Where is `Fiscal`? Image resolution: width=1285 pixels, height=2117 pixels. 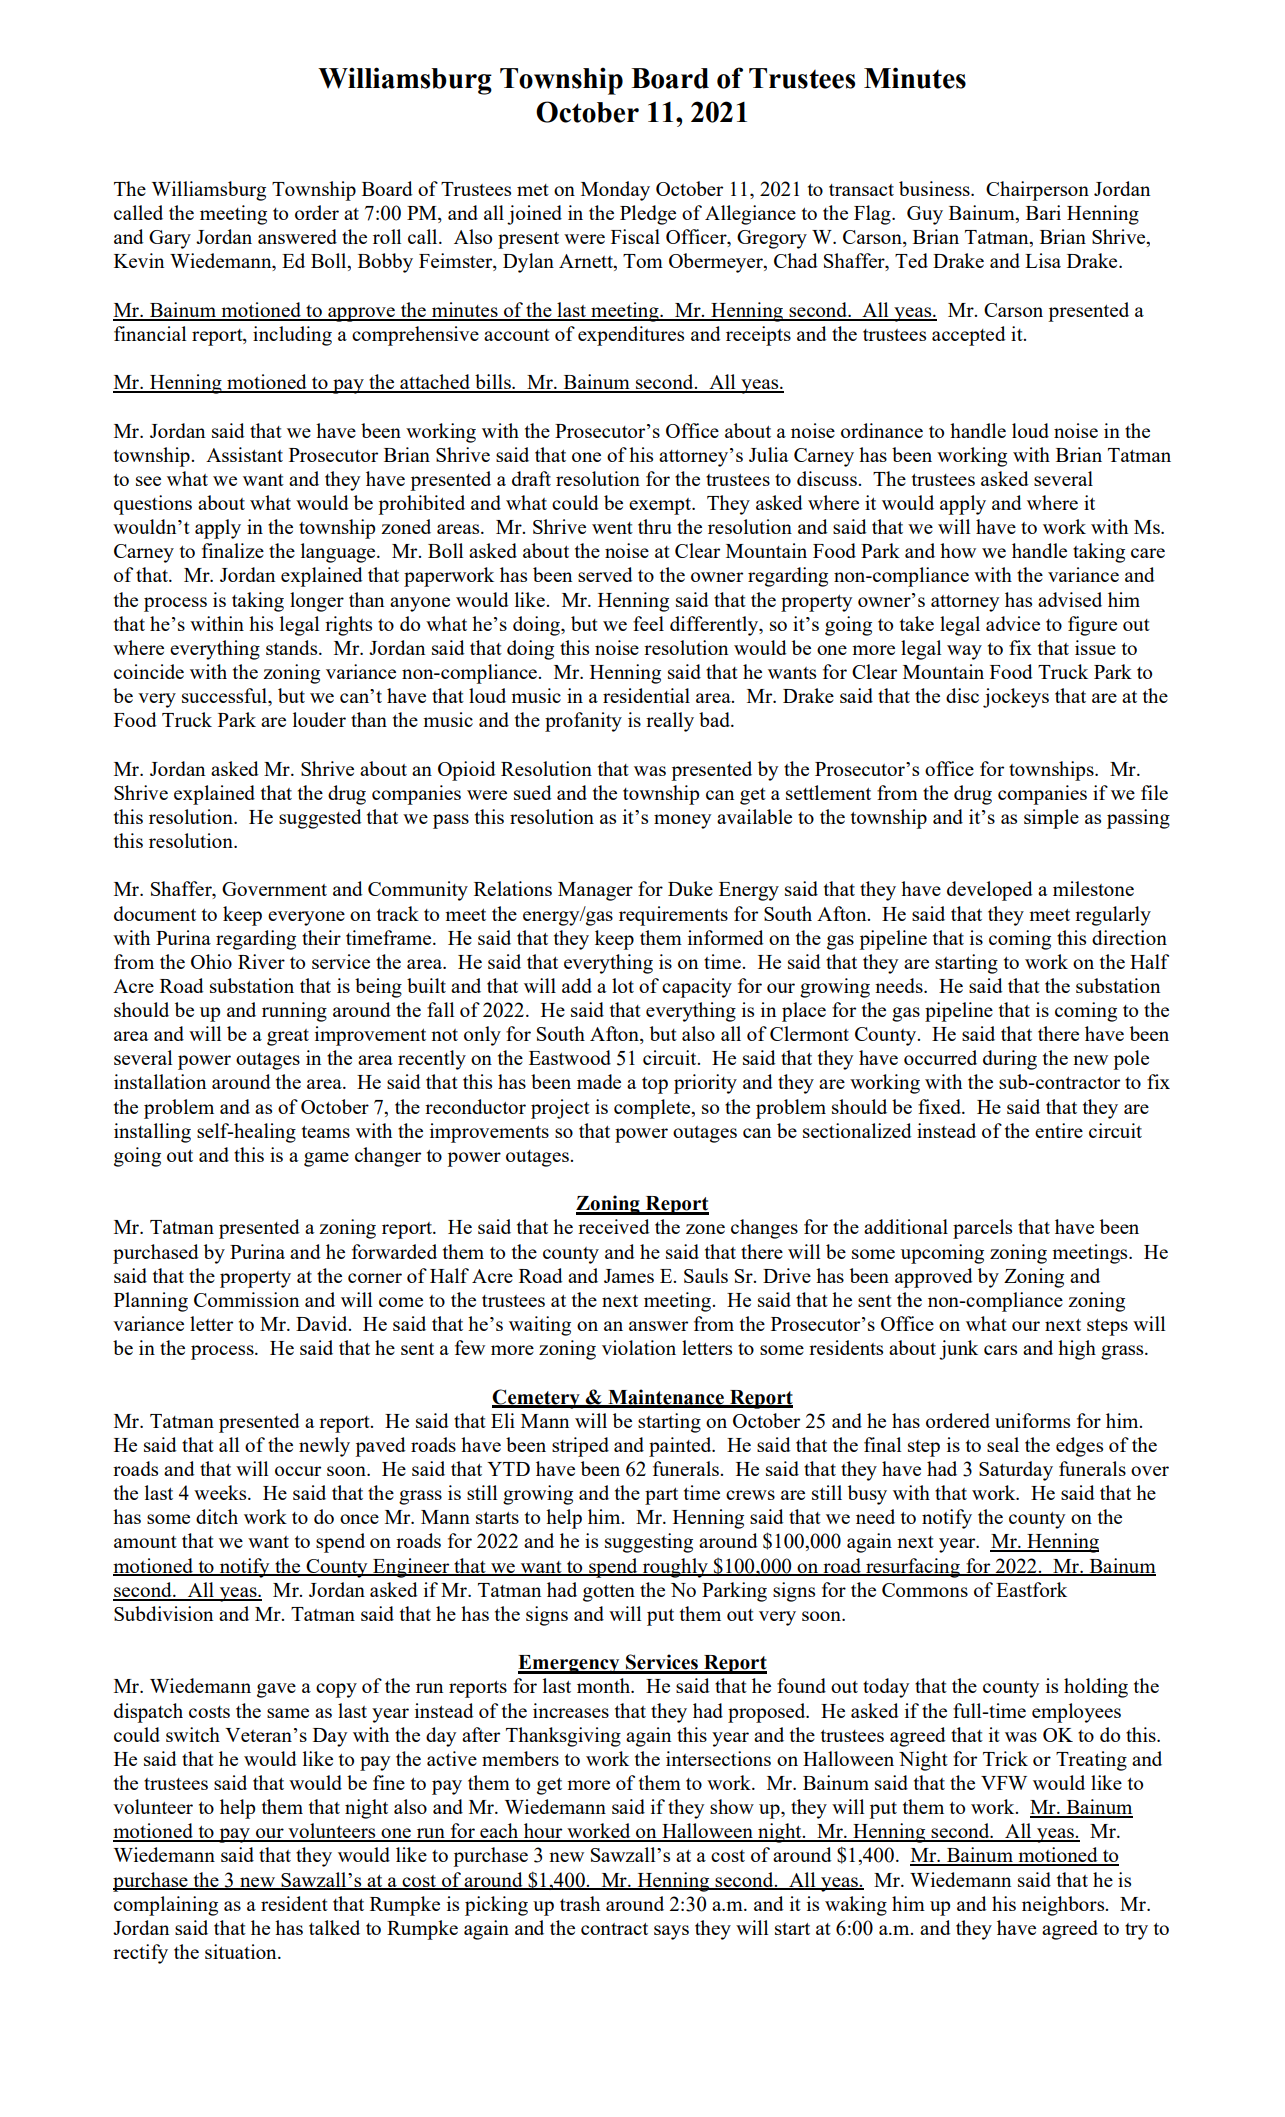 Fiscal is located at coordinates (635, 236).
